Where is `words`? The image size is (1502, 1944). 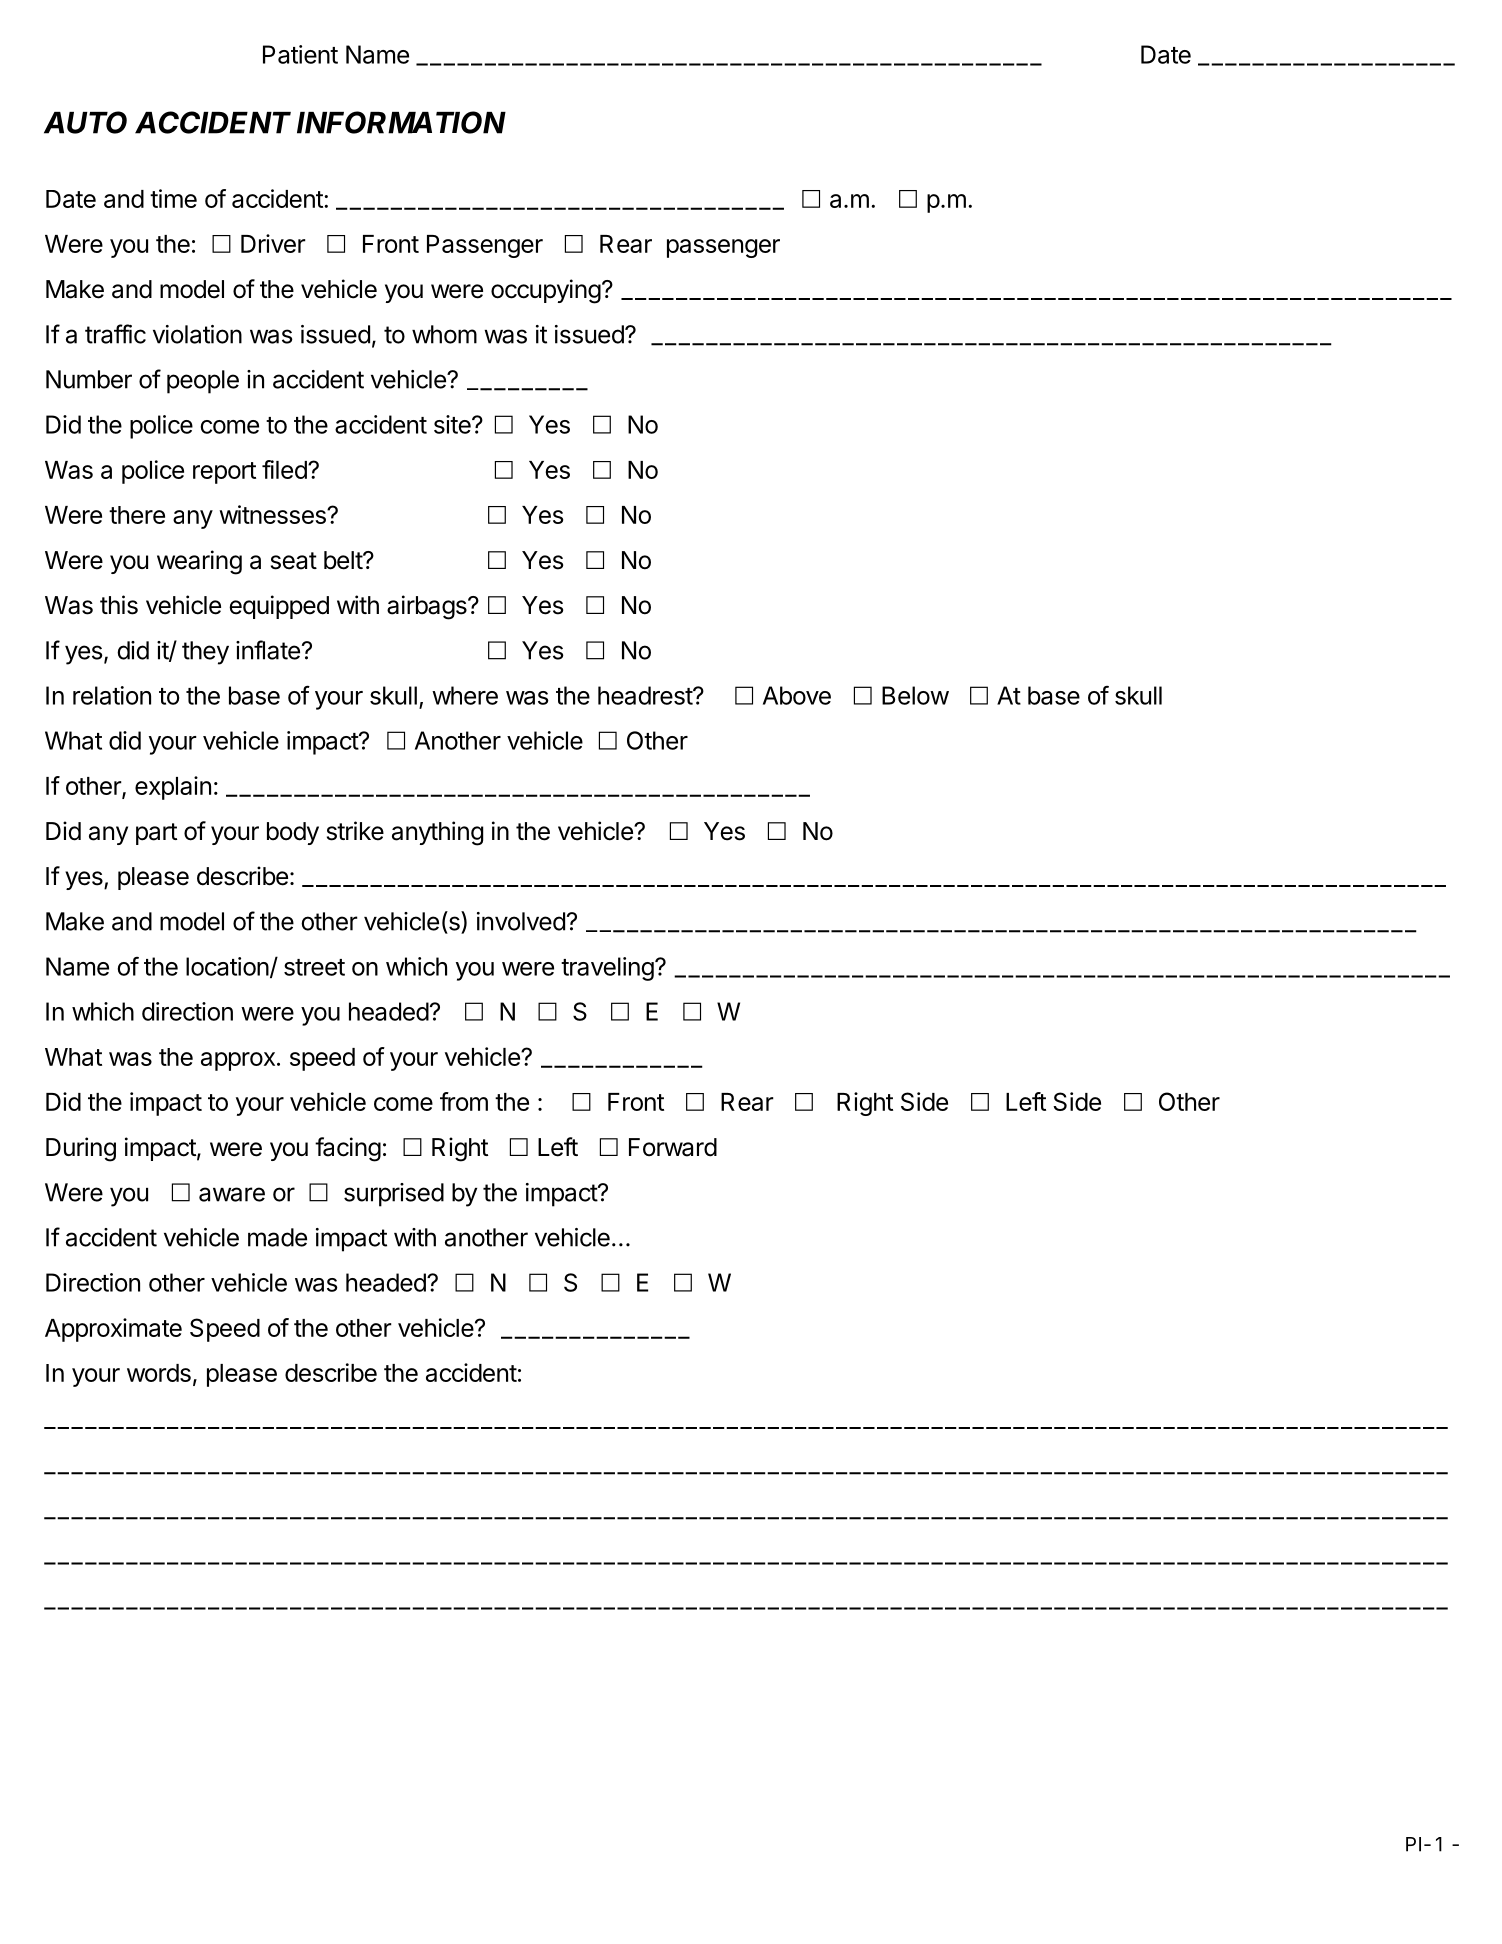 words is located at coordinates (159, 1373).
